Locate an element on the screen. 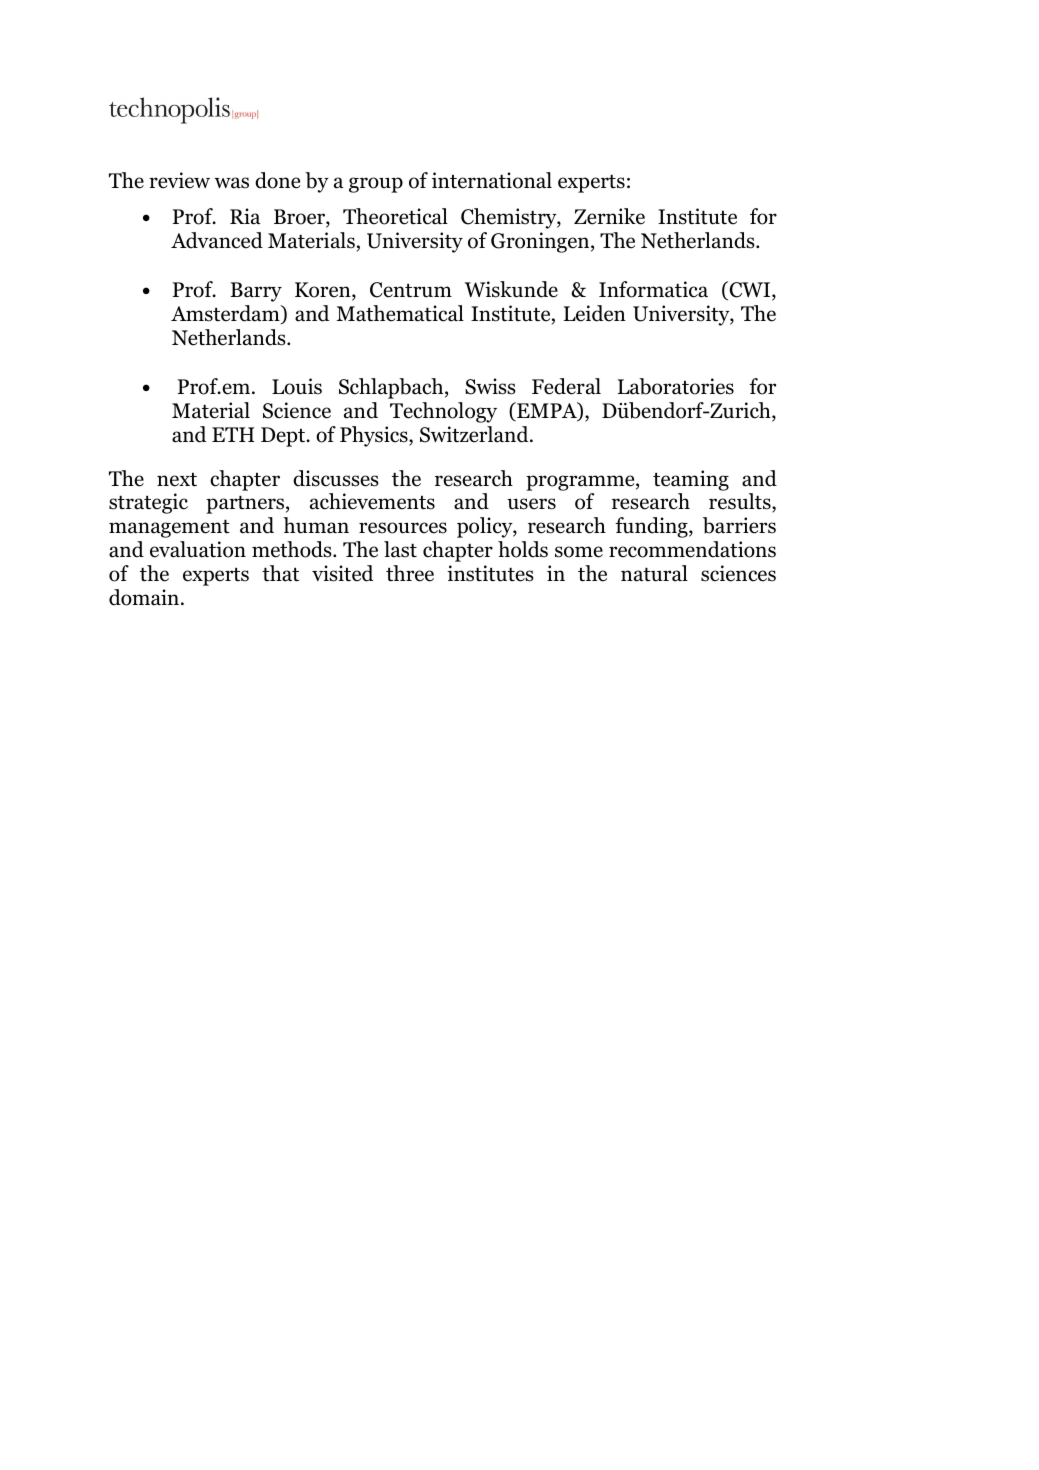 The width and height of the screenshot is (1039, 1470). three is located at coordinates (410, 573).
